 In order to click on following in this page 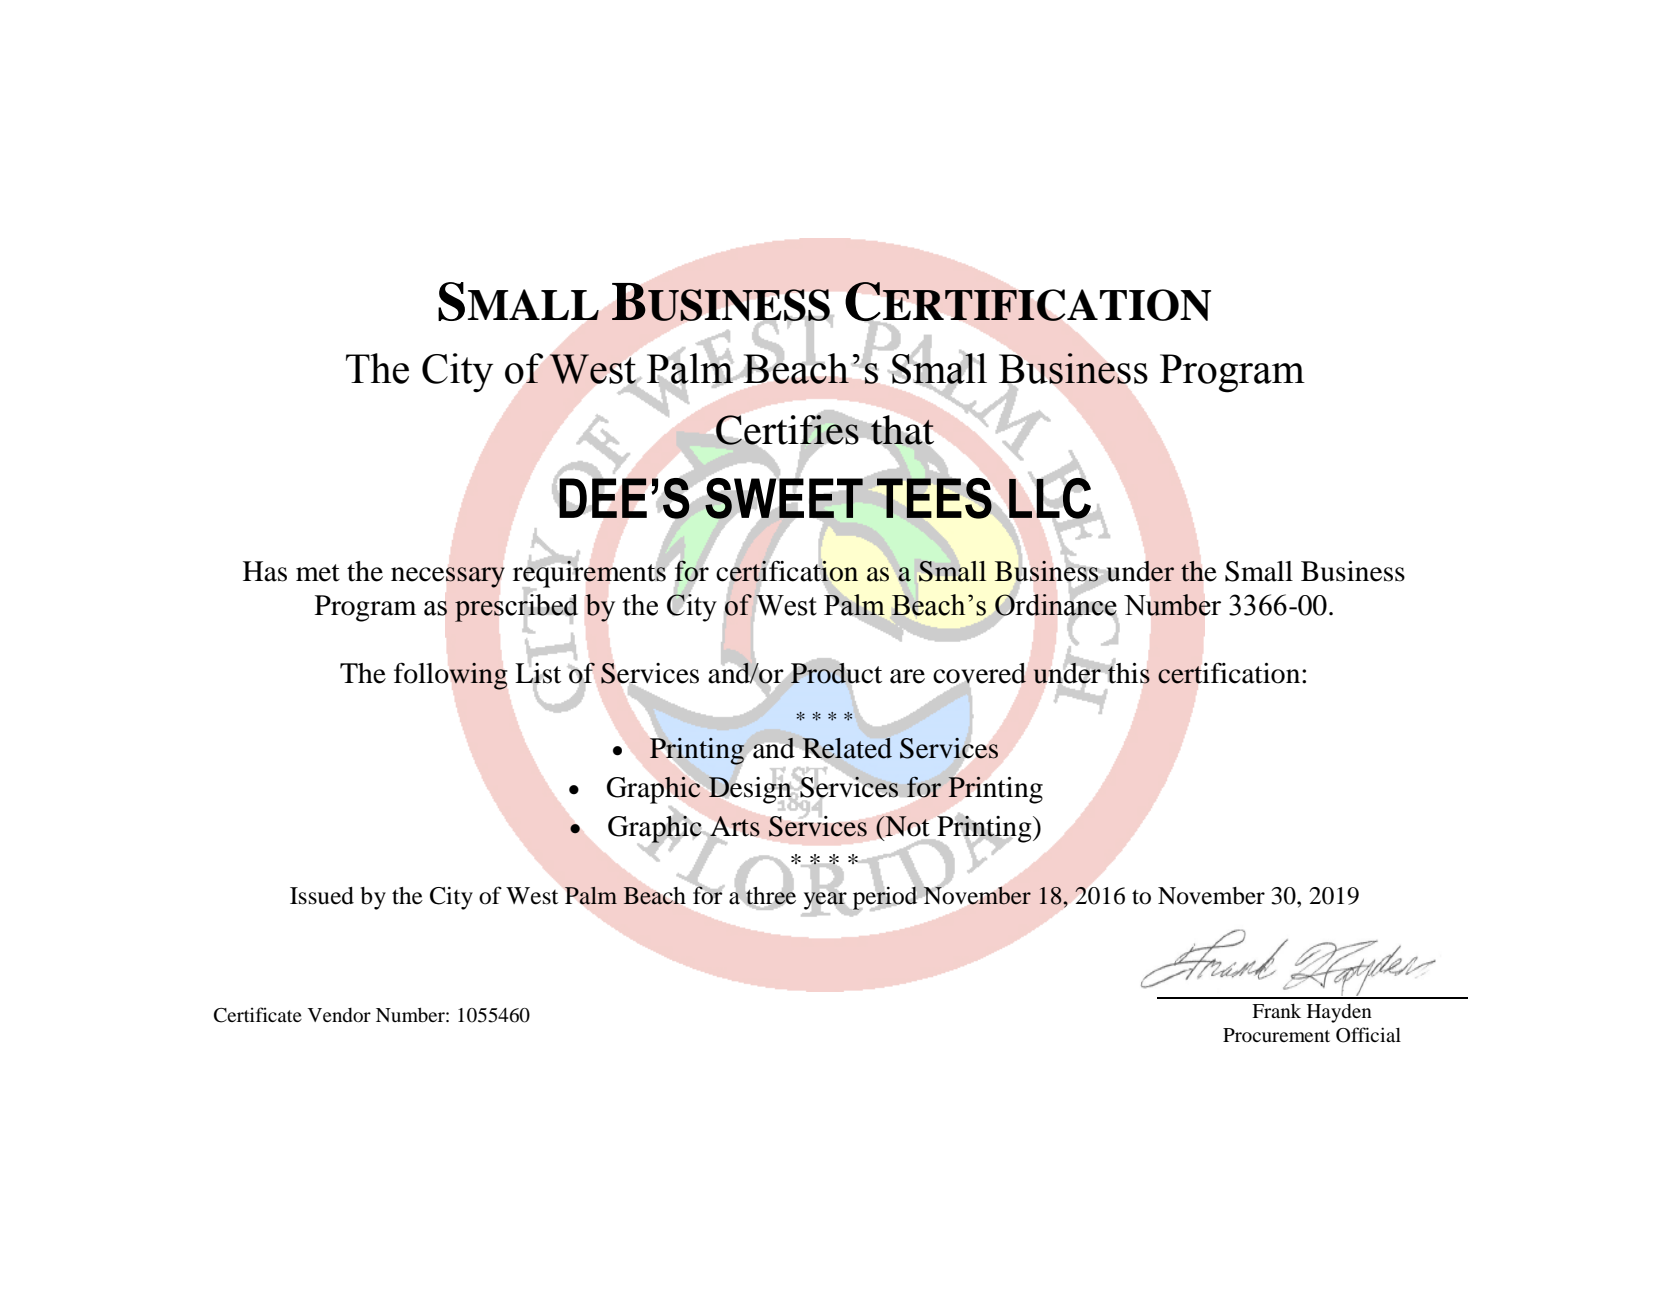, I will do `click(451, 676)`.
